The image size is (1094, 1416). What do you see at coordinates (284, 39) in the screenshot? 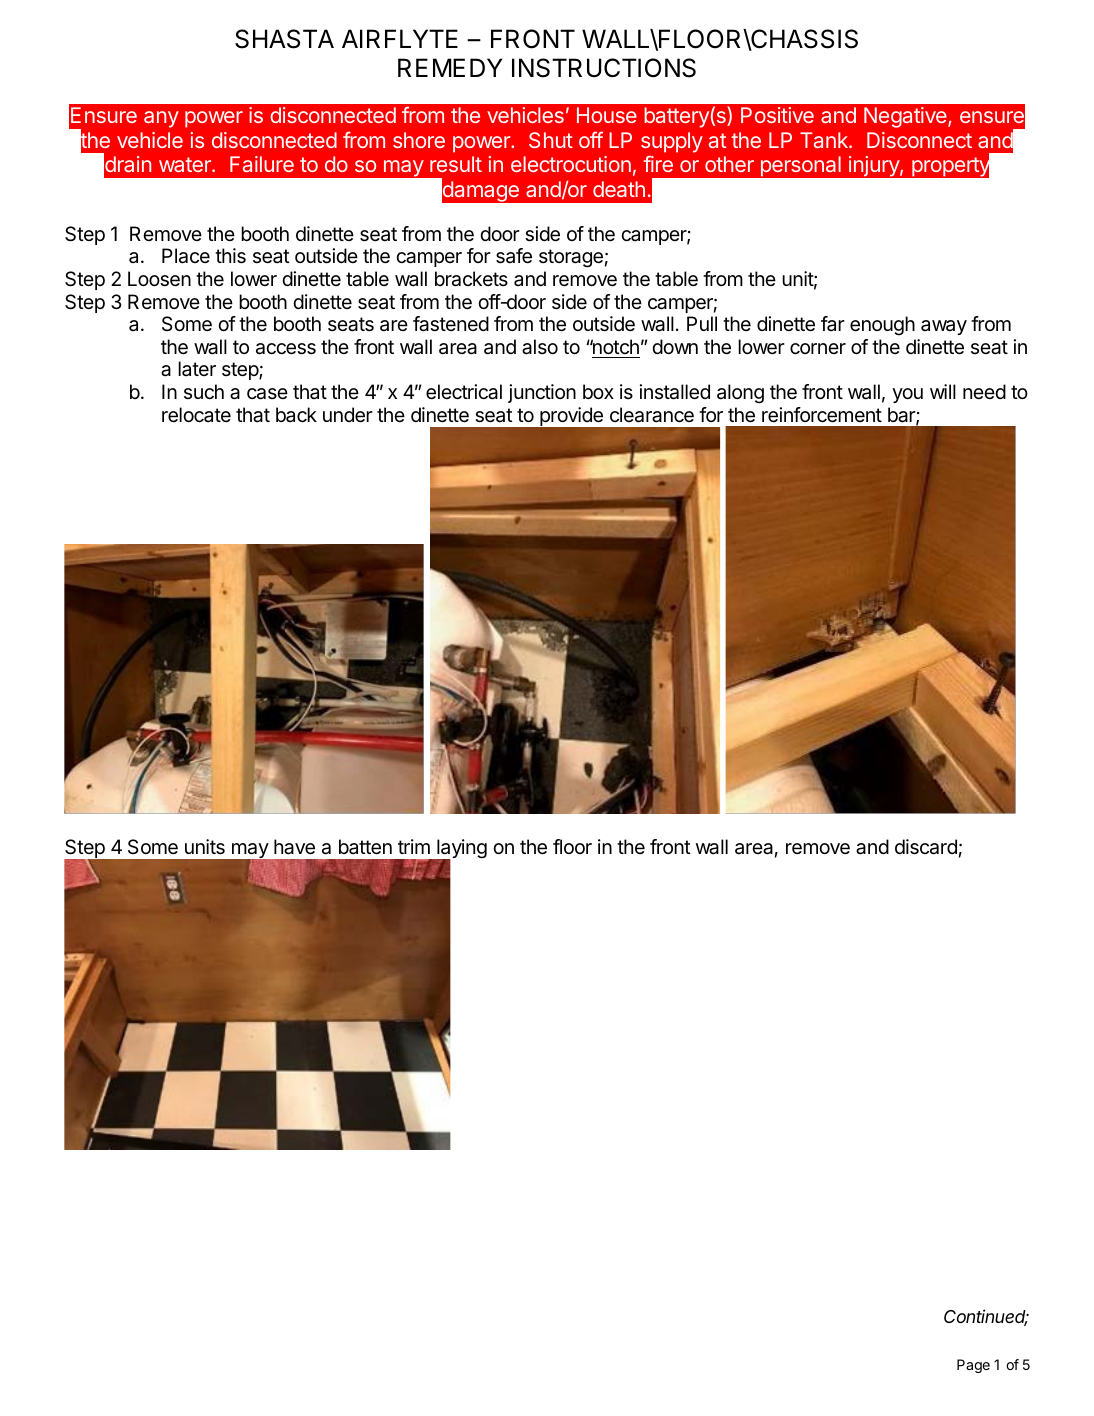
I see `SHASTA` at bounding box center [284, 39].
